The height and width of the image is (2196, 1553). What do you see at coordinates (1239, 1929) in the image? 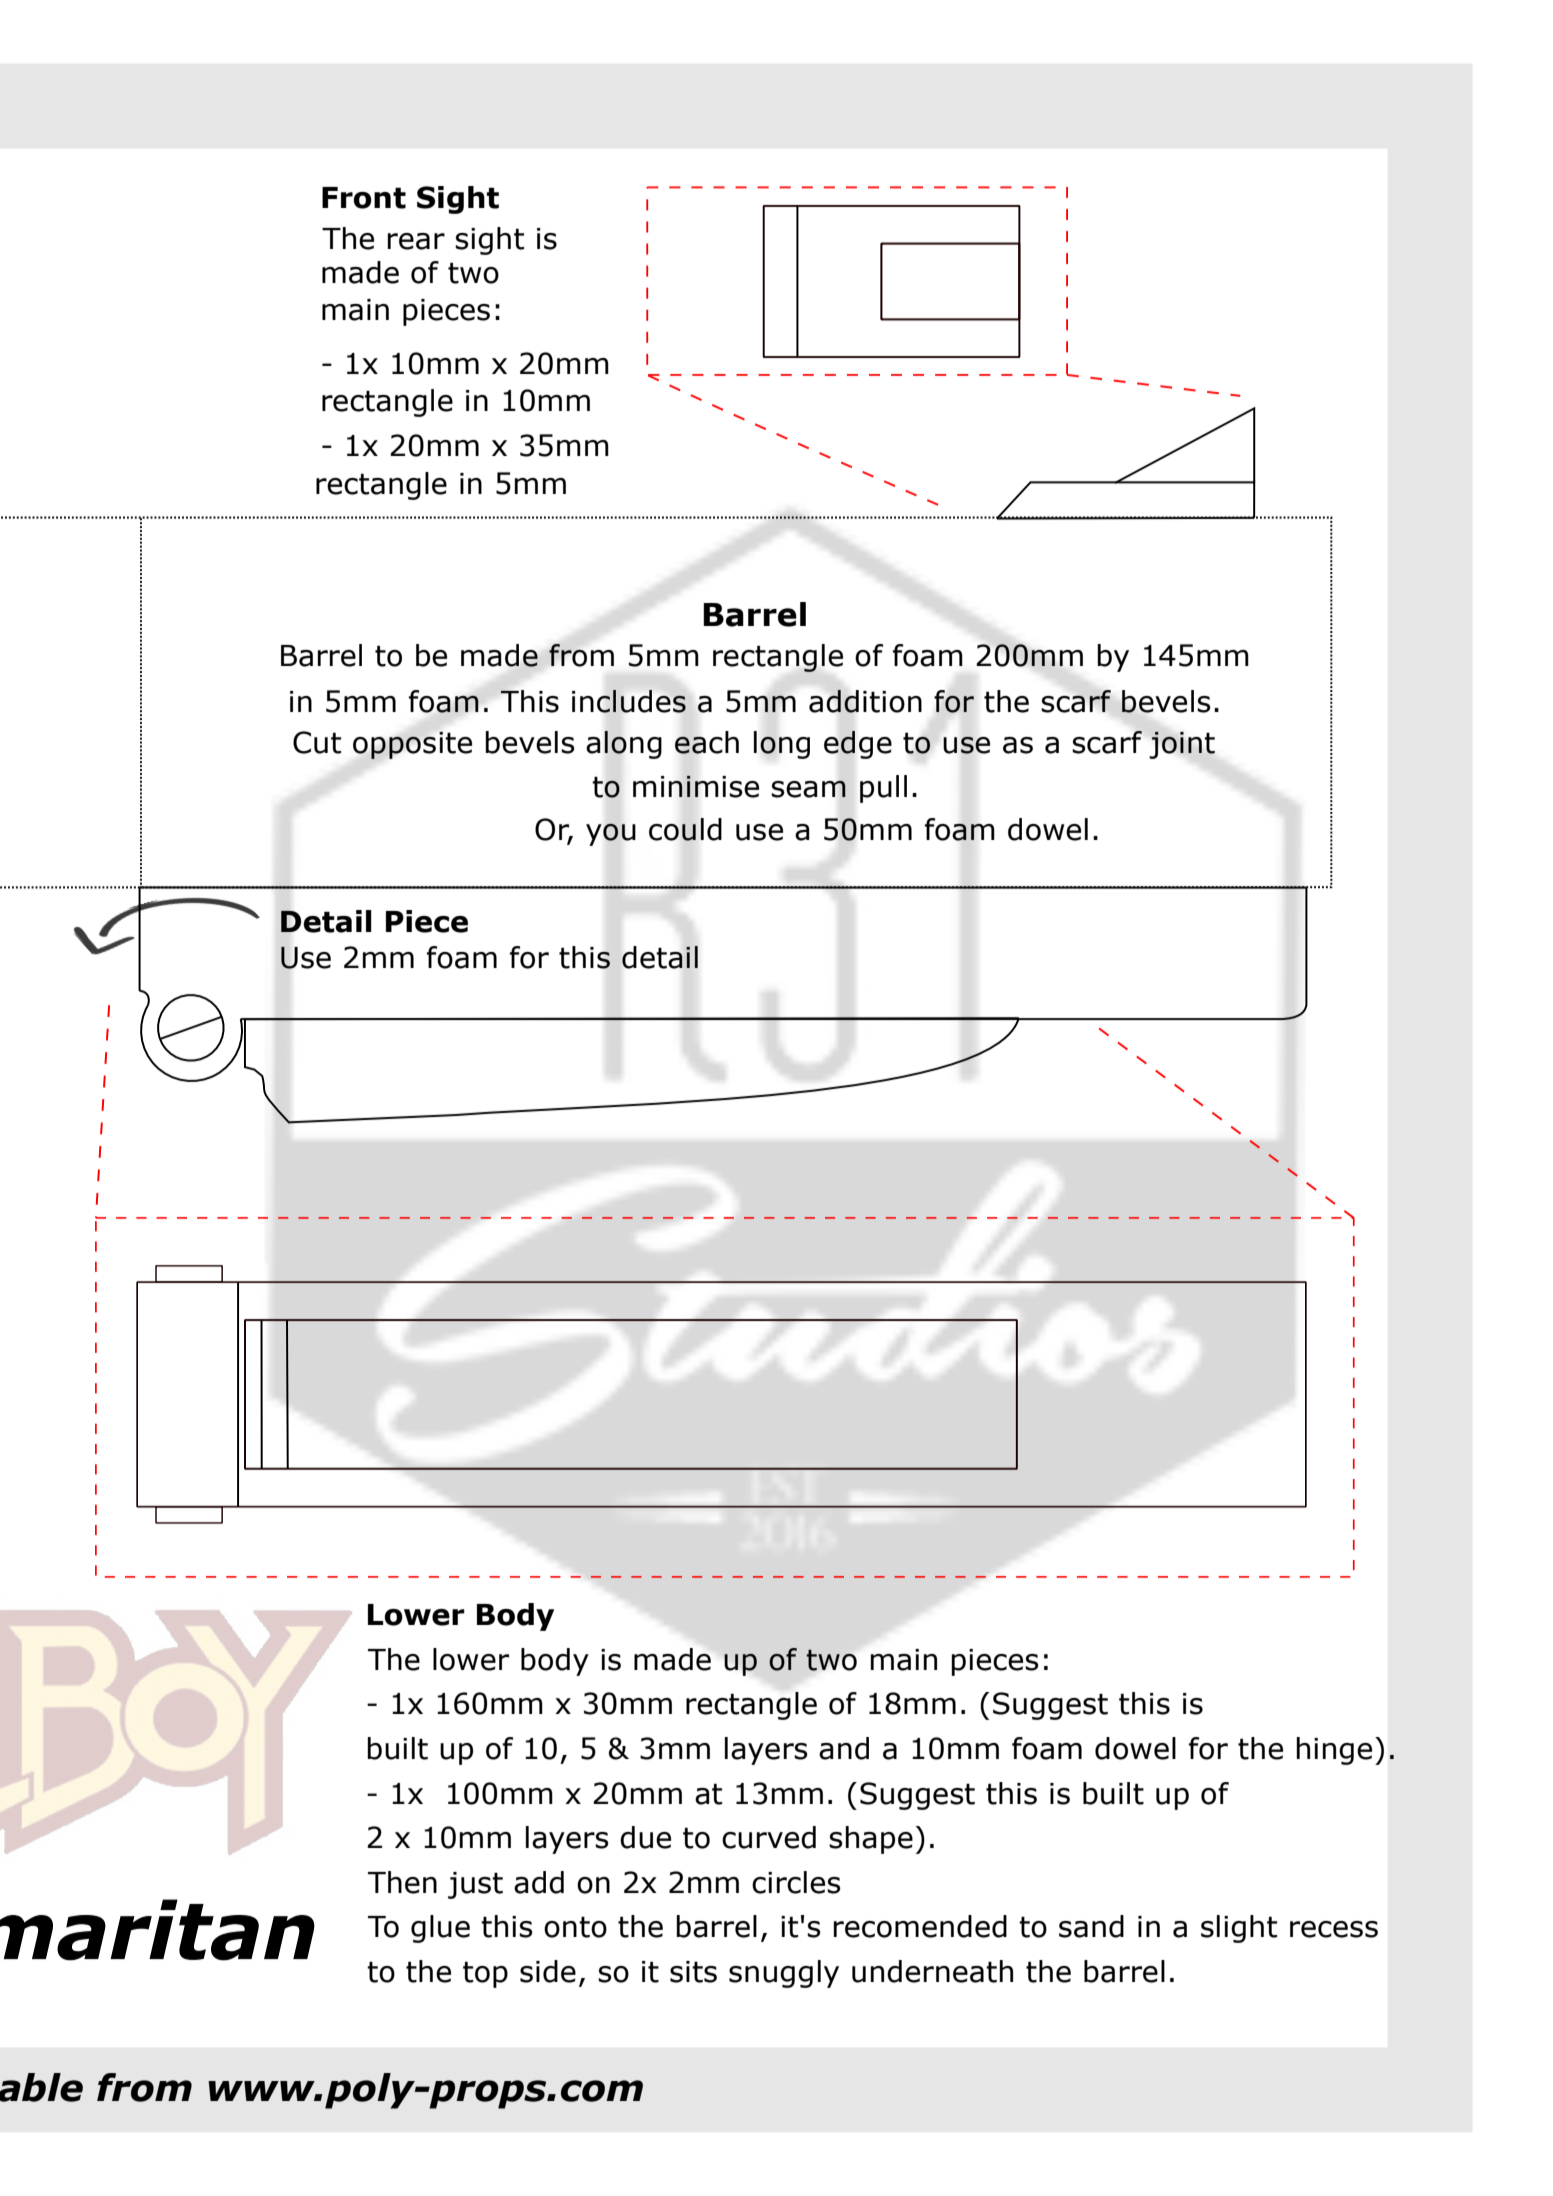
I see `slight` at bounding box center [1239, 1929].
